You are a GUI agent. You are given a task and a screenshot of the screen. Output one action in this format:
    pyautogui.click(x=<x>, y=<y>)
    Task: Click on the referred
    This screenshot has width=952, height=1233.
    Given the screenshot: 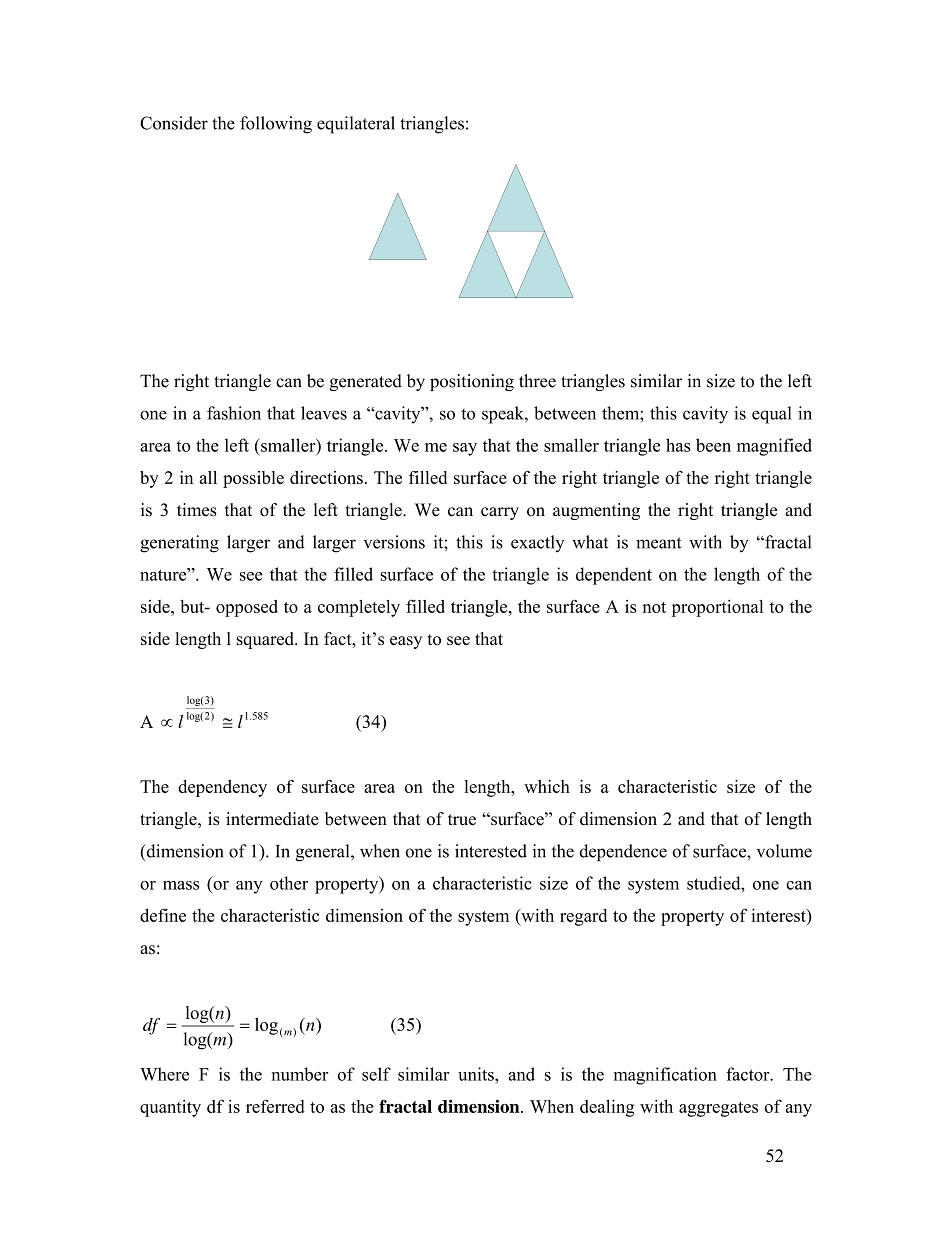 What is the action you would take?
    pyautogui.click(x=275, y=1106)
